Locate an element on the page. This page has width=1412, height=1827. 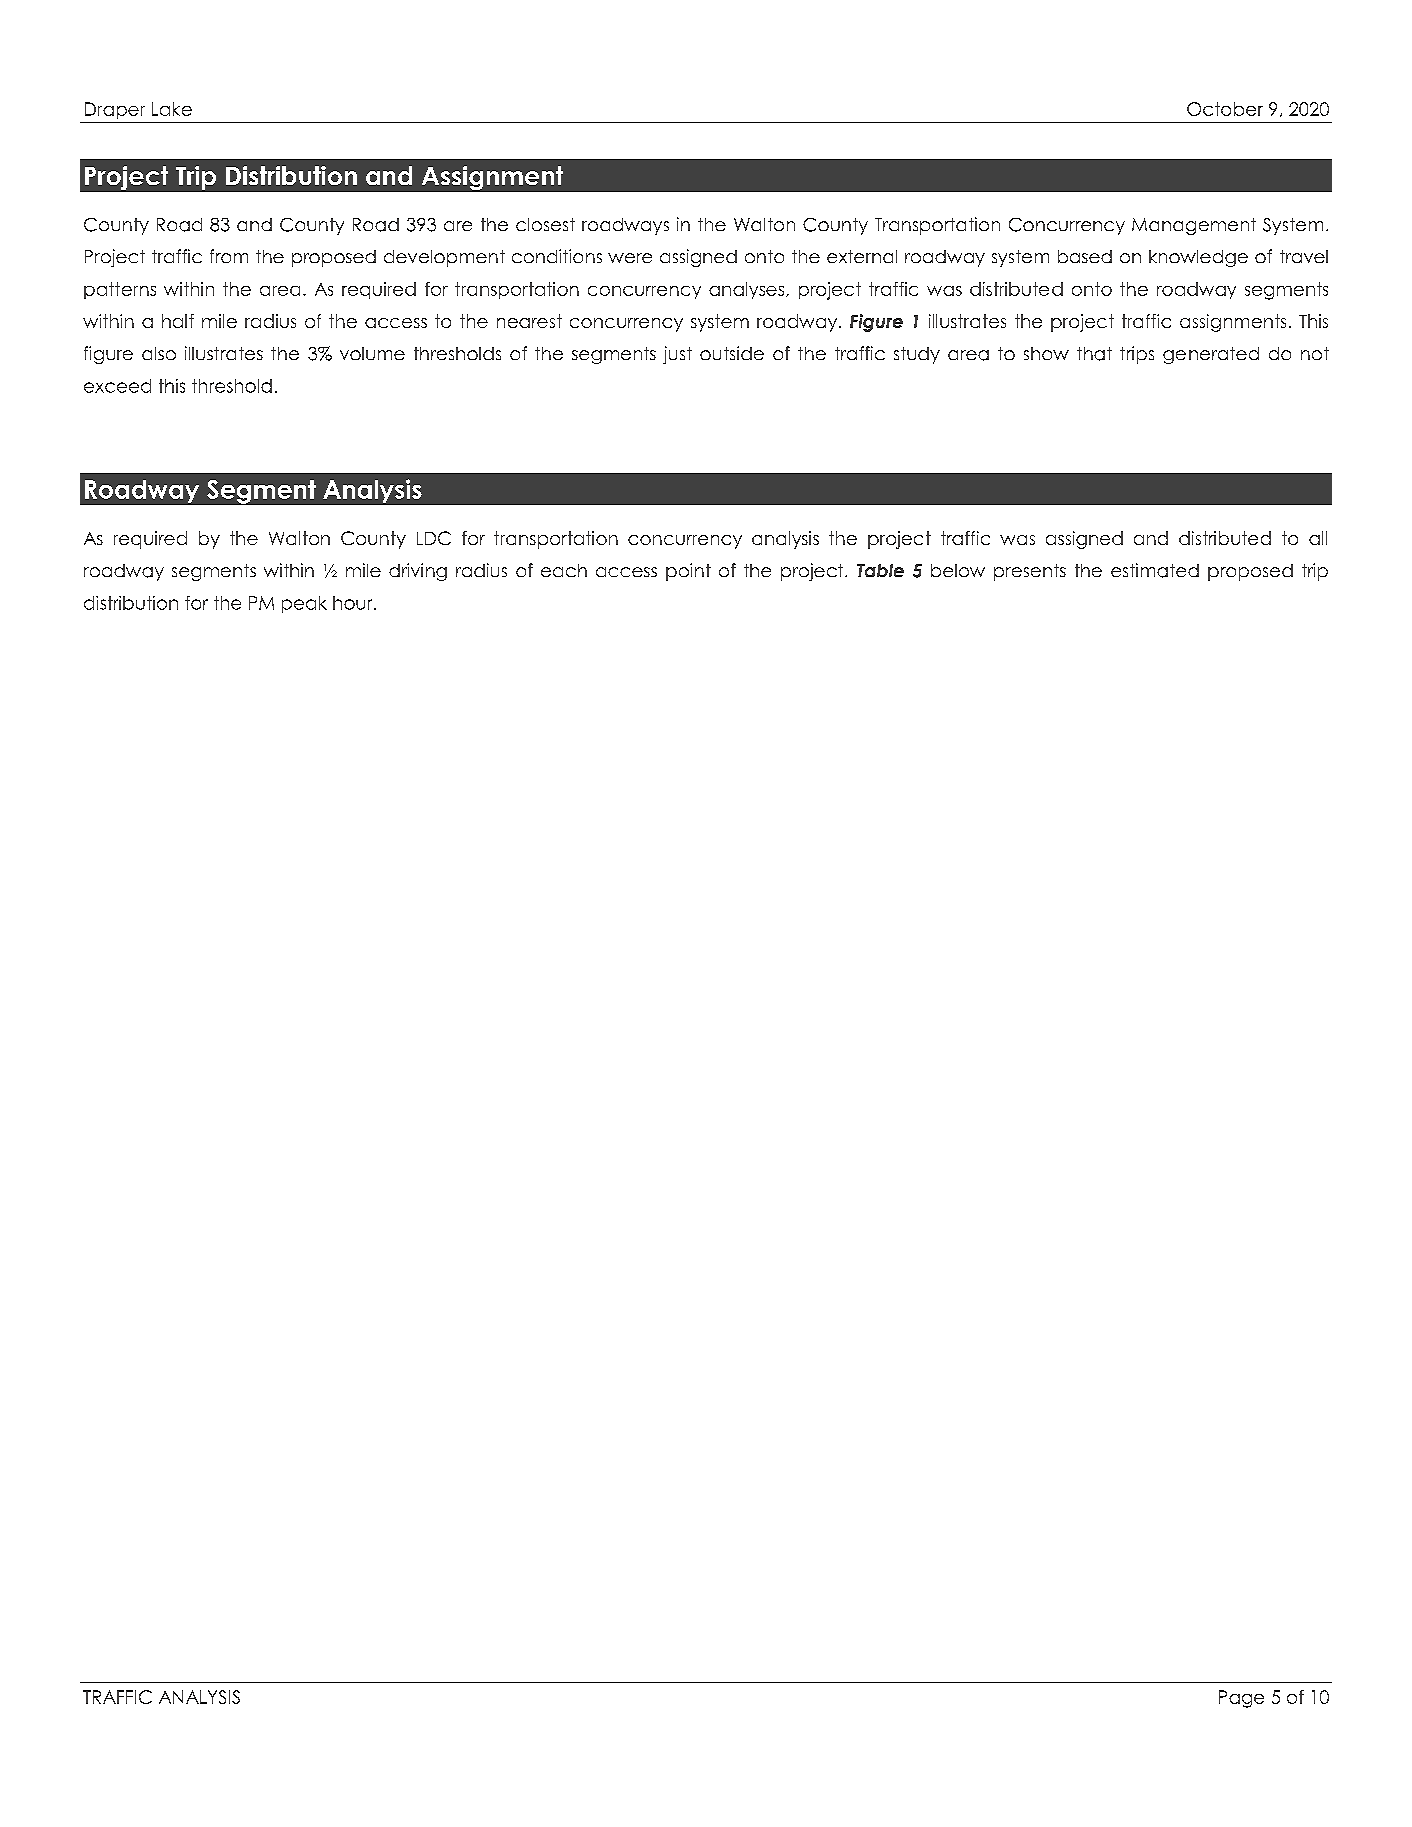
Table is located at coordinates (880, 570).
